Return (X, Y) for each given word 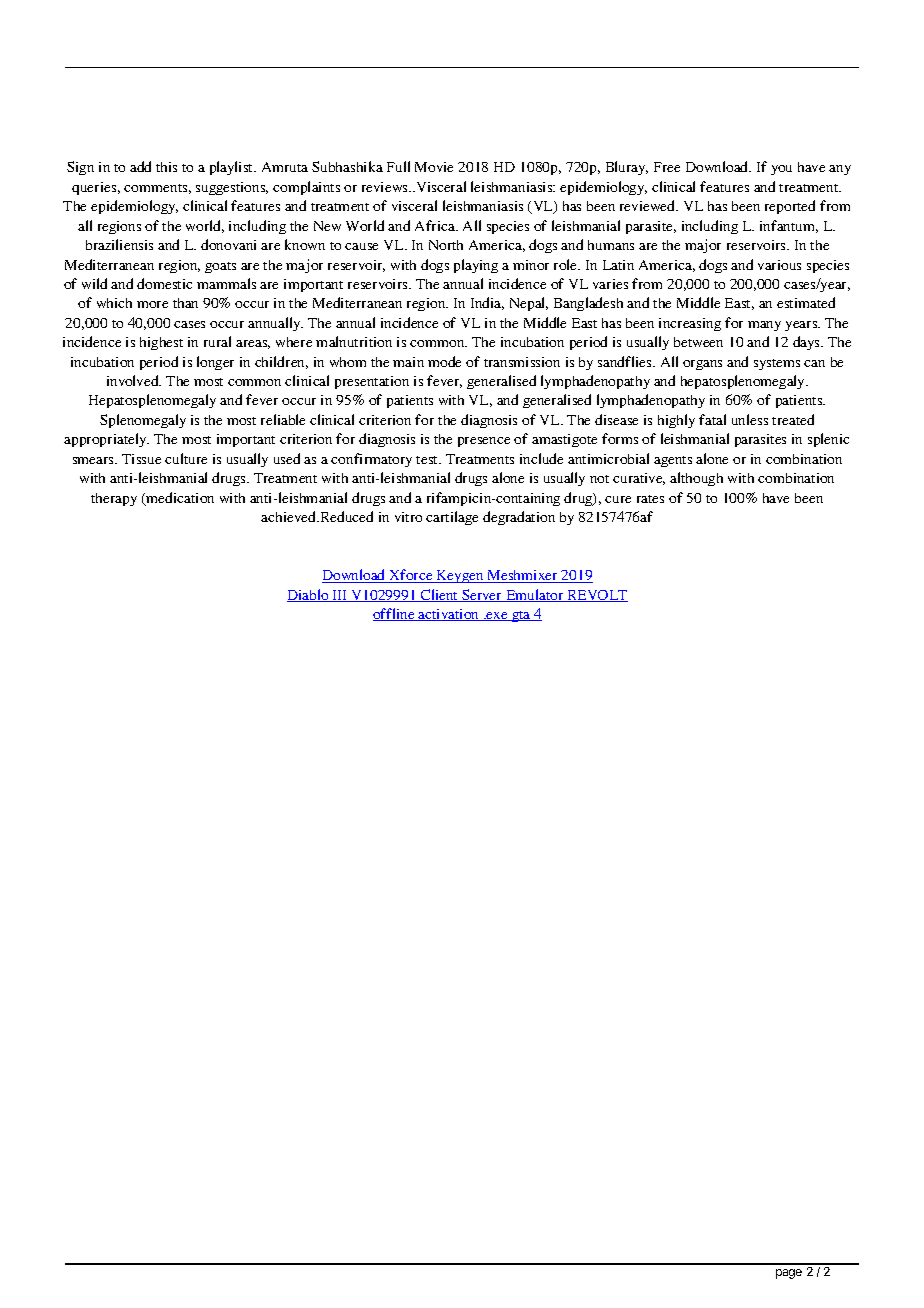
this (166, 167)
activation (449, 615)
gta (521, 616)
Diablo (309, 595)
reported (790, 207)
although (696, 479)
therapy (114, 499)
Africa (436, 225)
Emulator (535, 595)
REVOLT (596, 596)
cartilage (452, 518)
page (789, 1274)
